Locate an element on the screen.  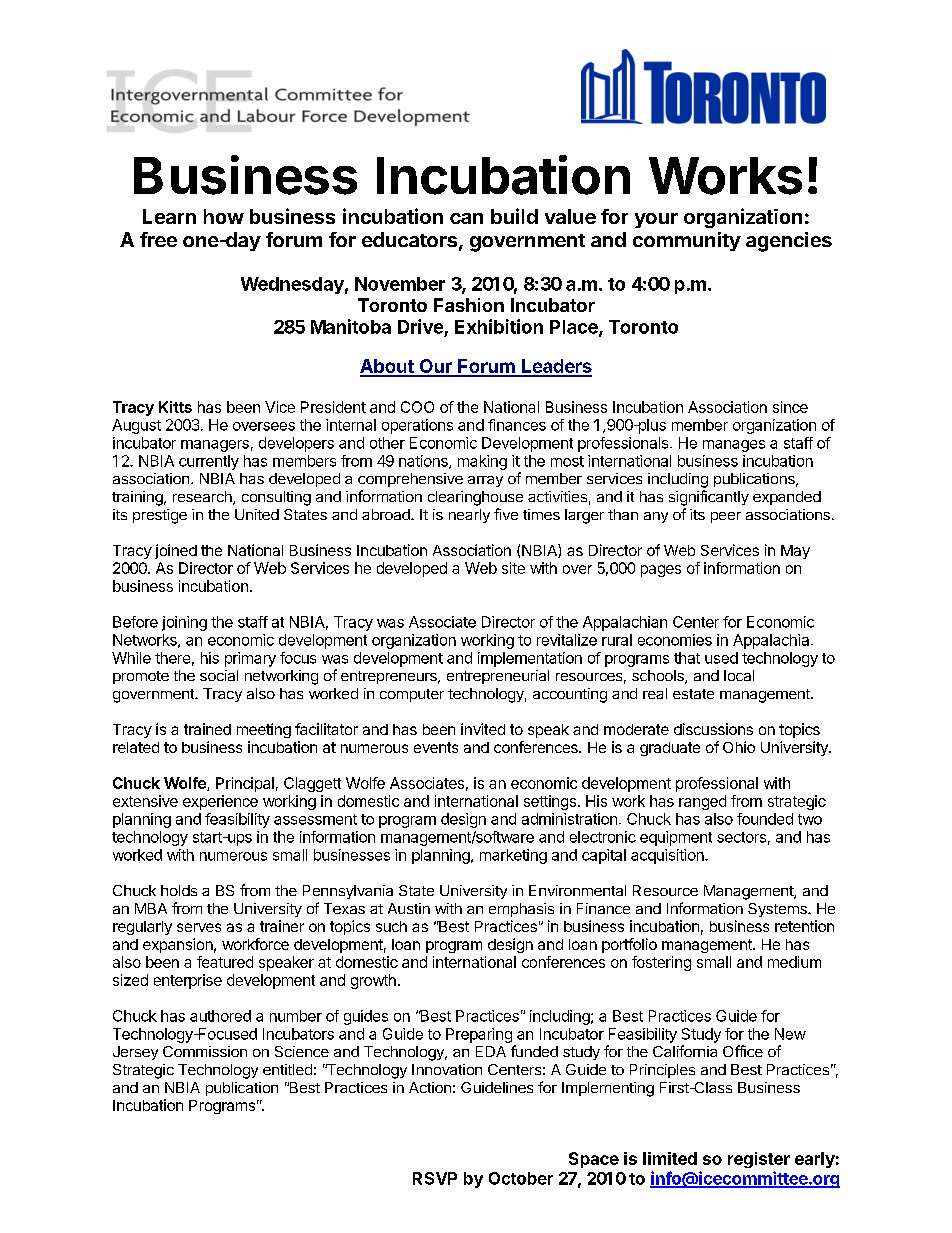
how is located at coordinates (224, 216).
